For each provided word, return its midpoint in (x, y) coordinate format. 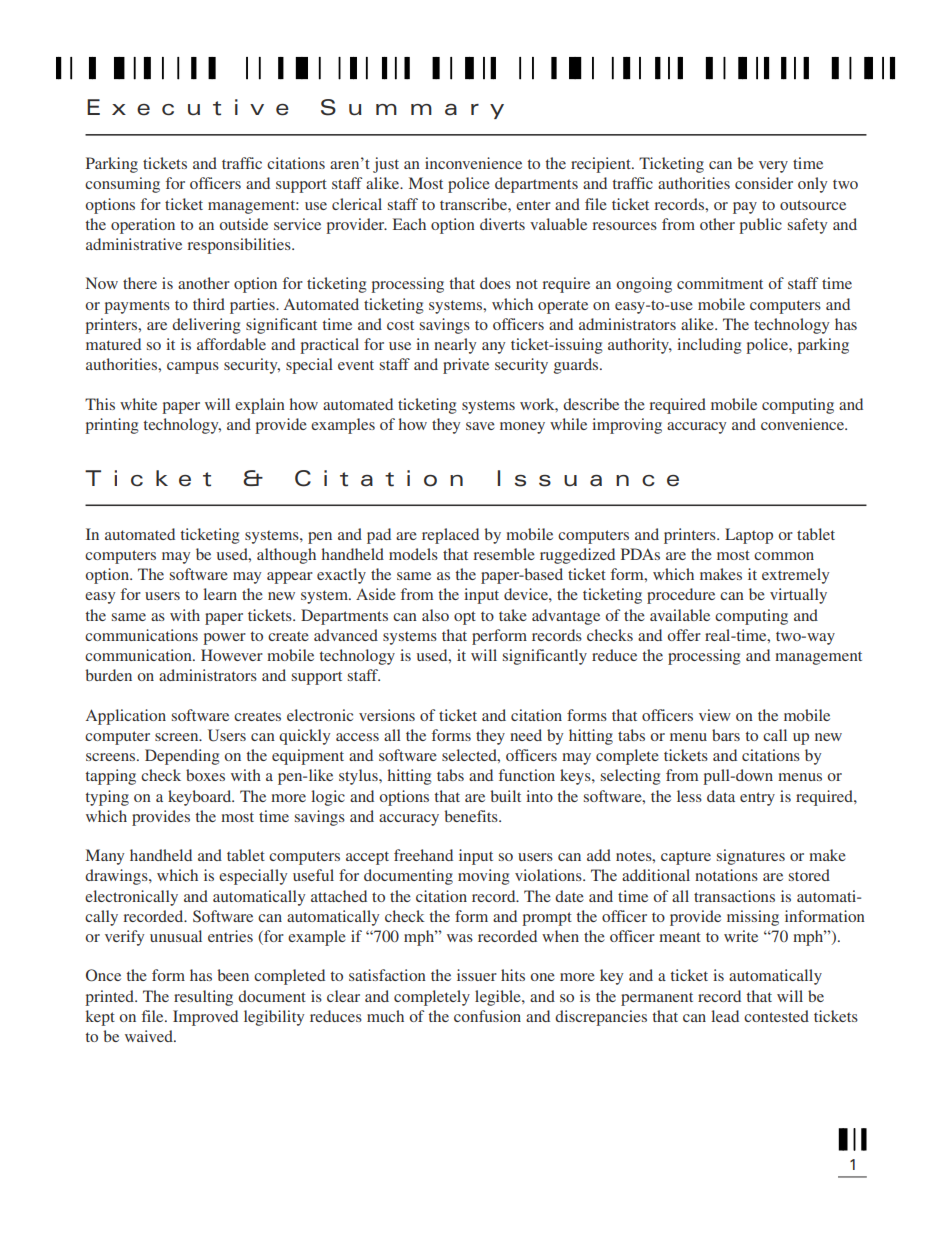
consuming (122, 185)
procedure (681, 596)
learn (220, 594)
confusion (487, 1016)
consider (764, 183)
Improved (205, 1018)
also (435, 615)
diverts (502, 224)
